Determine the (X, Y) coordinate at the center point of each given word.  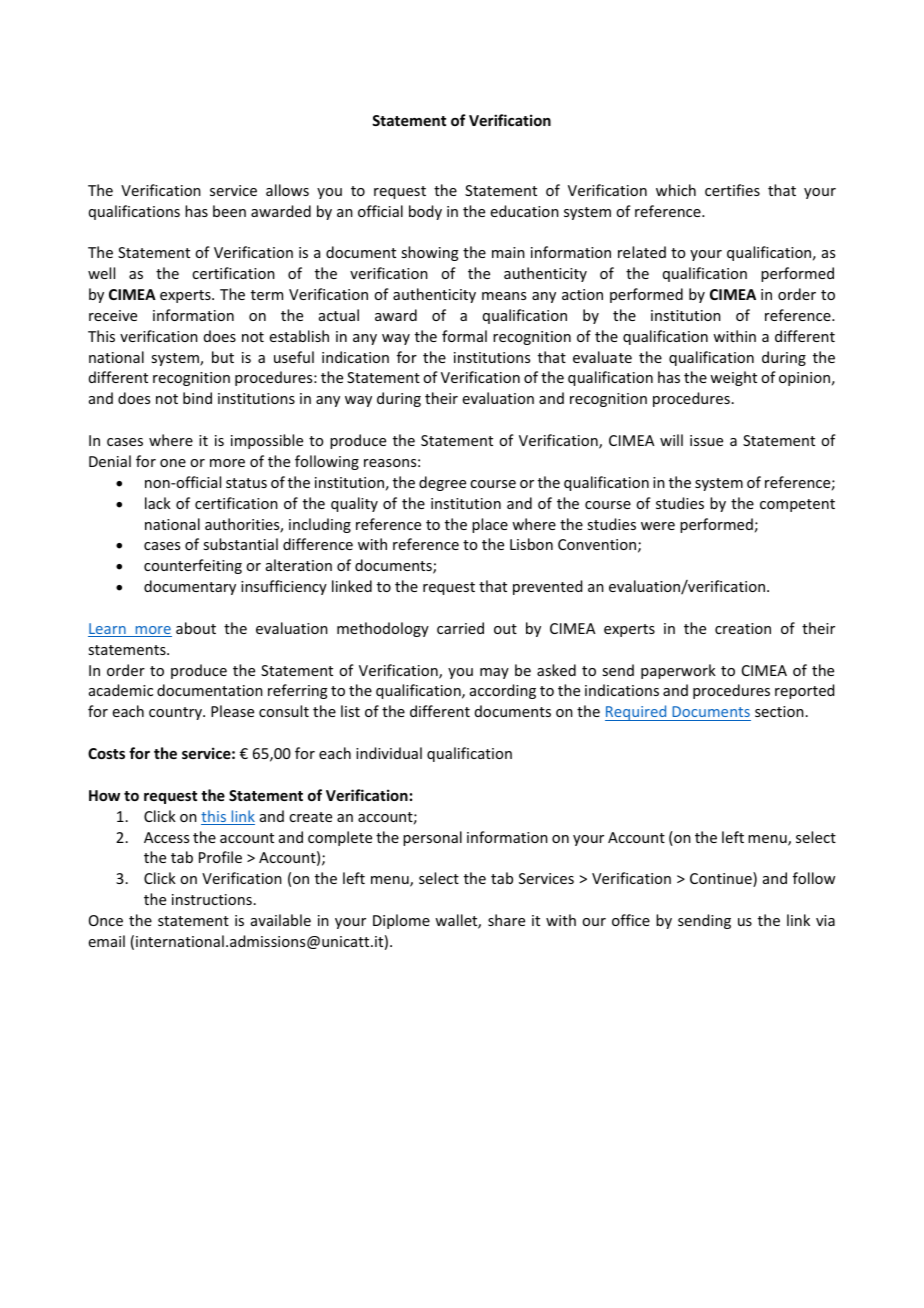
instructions (212, 899)
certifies (732, 190)
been (229, 211)
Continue (722, 879)
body (425, 212)
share (506, 920)
